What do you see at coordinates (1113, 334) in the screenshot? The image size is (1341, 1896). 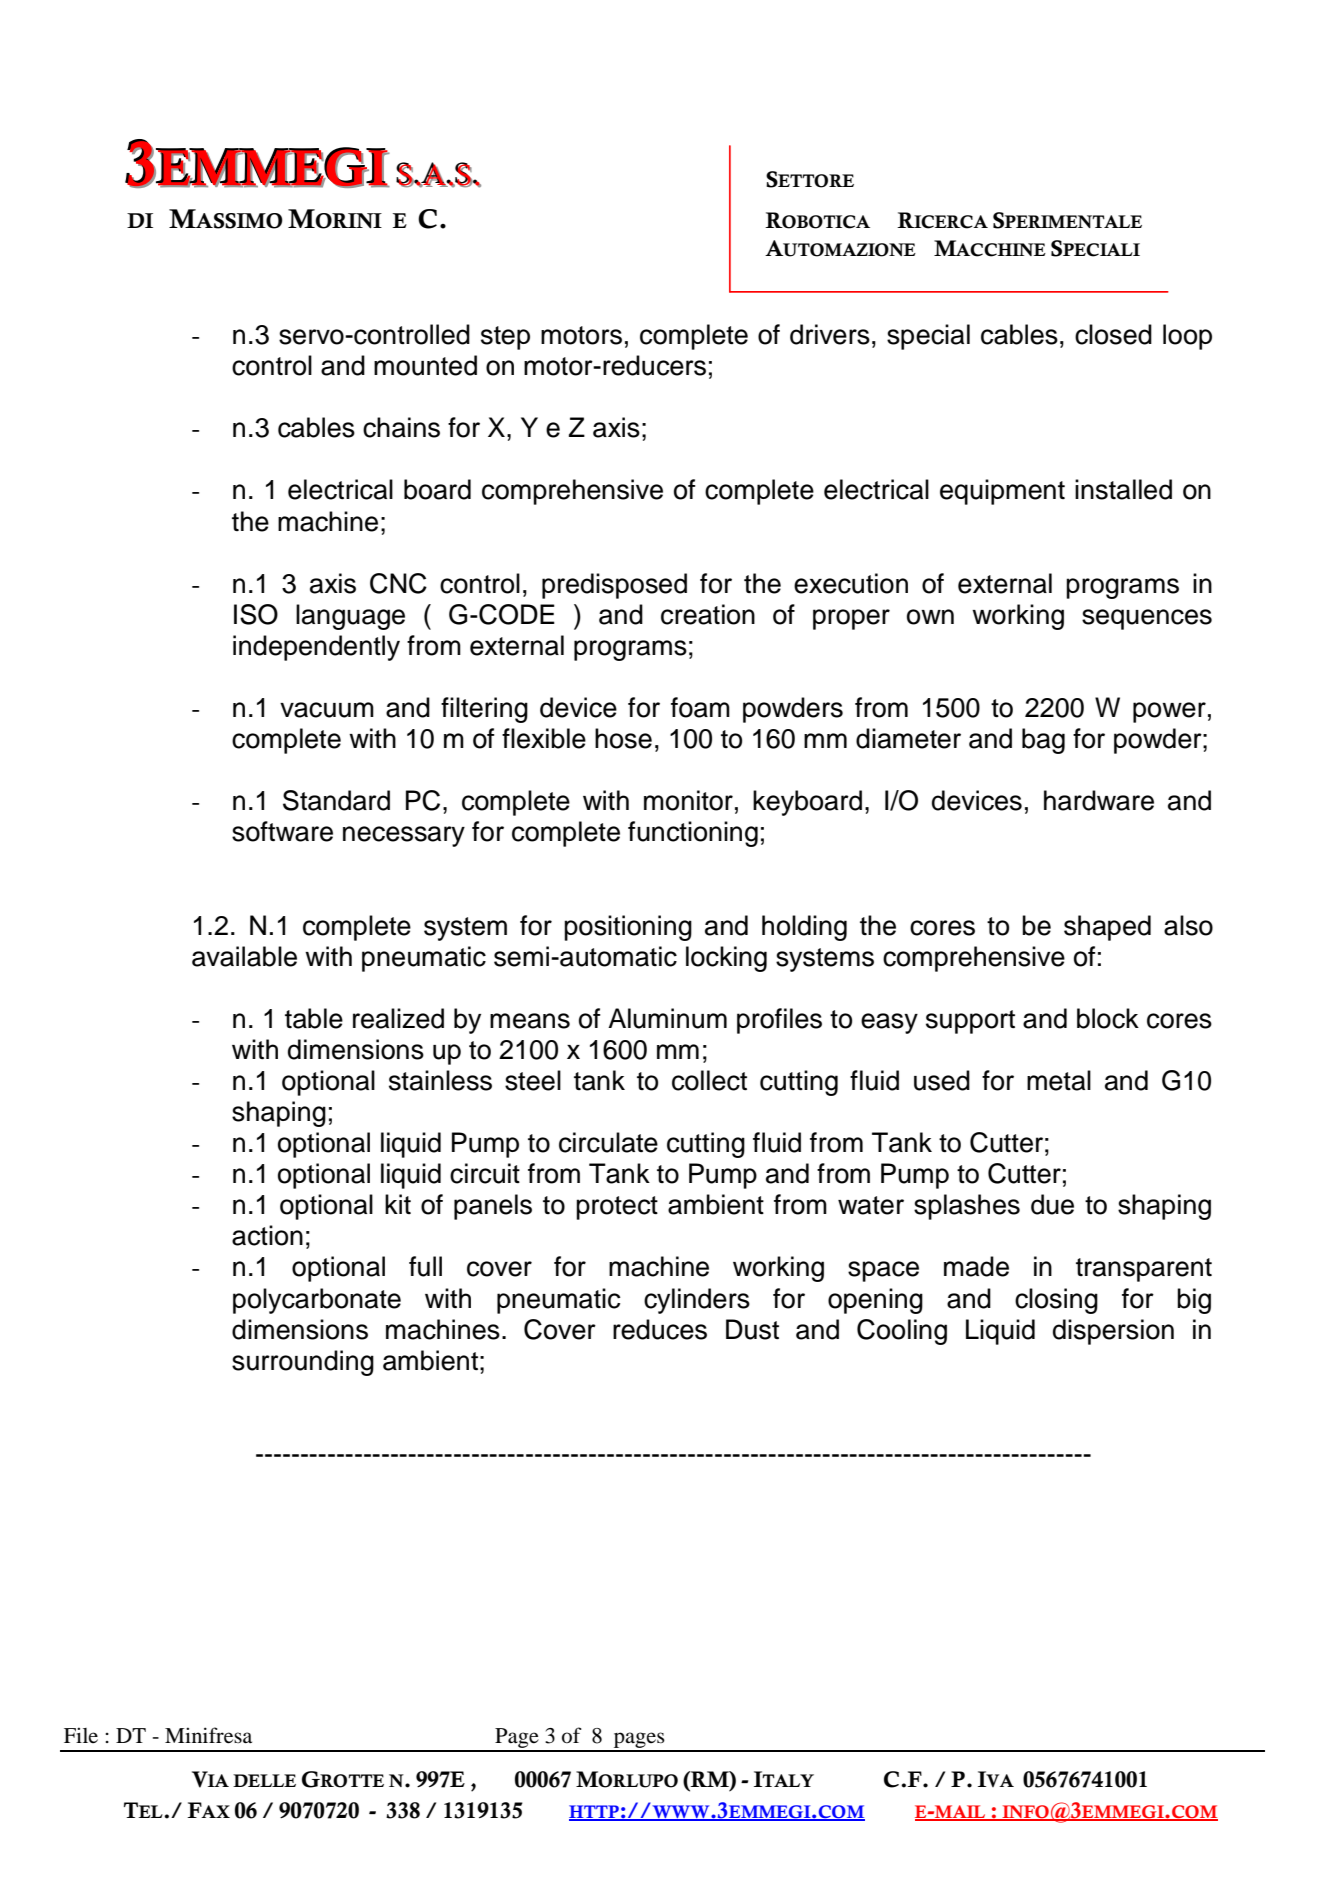 I see `closed` at bounding box center [1113, 334].
